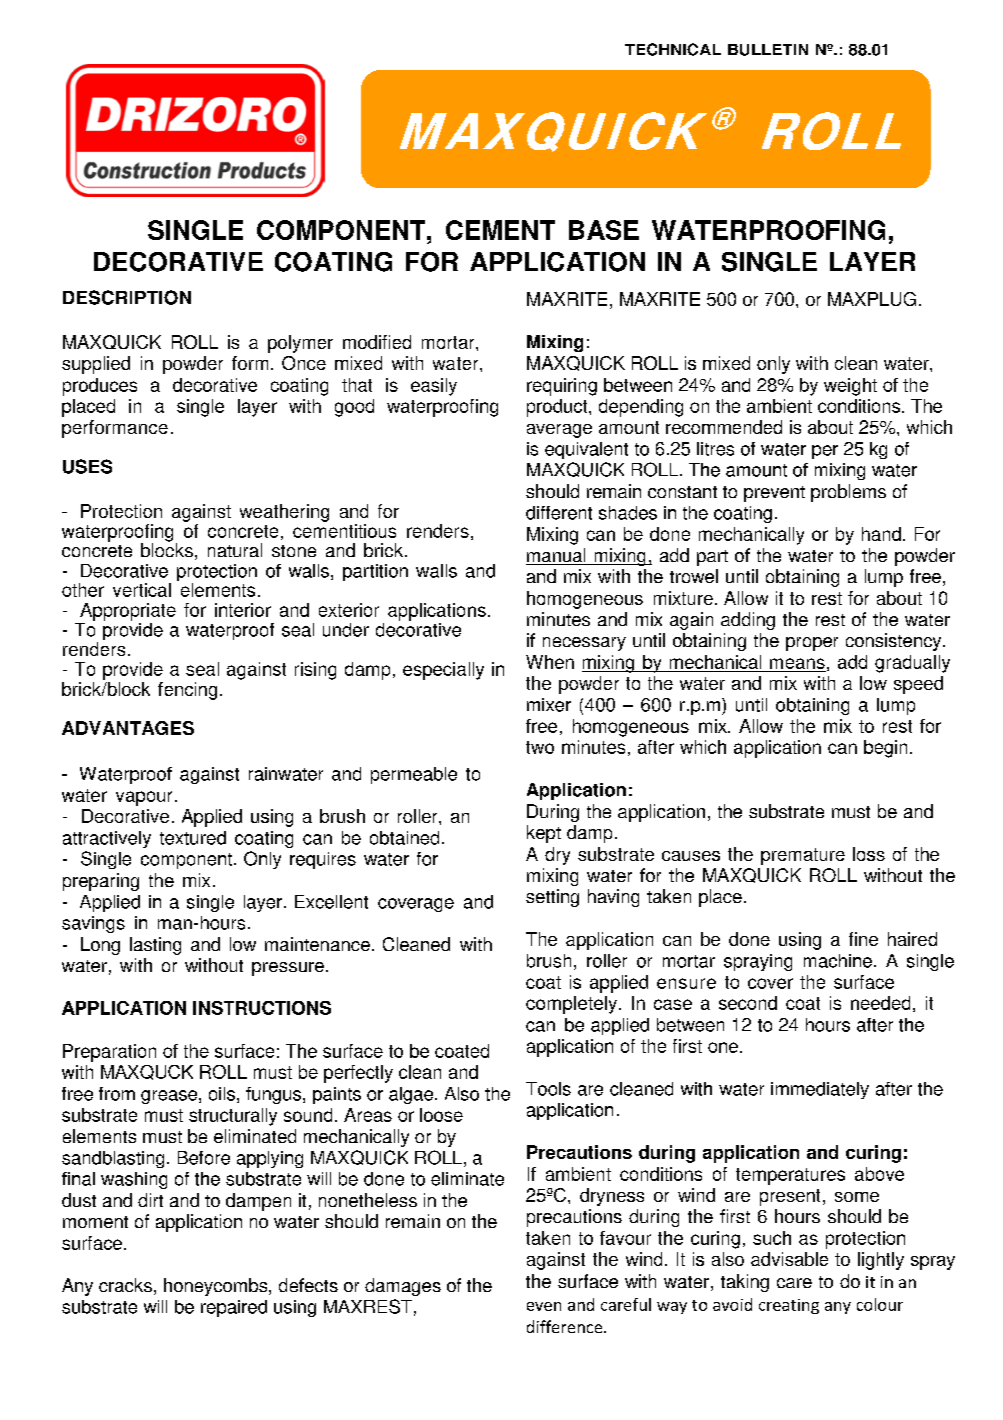  I want to click on TECHNICAL, so click(673, 49).
